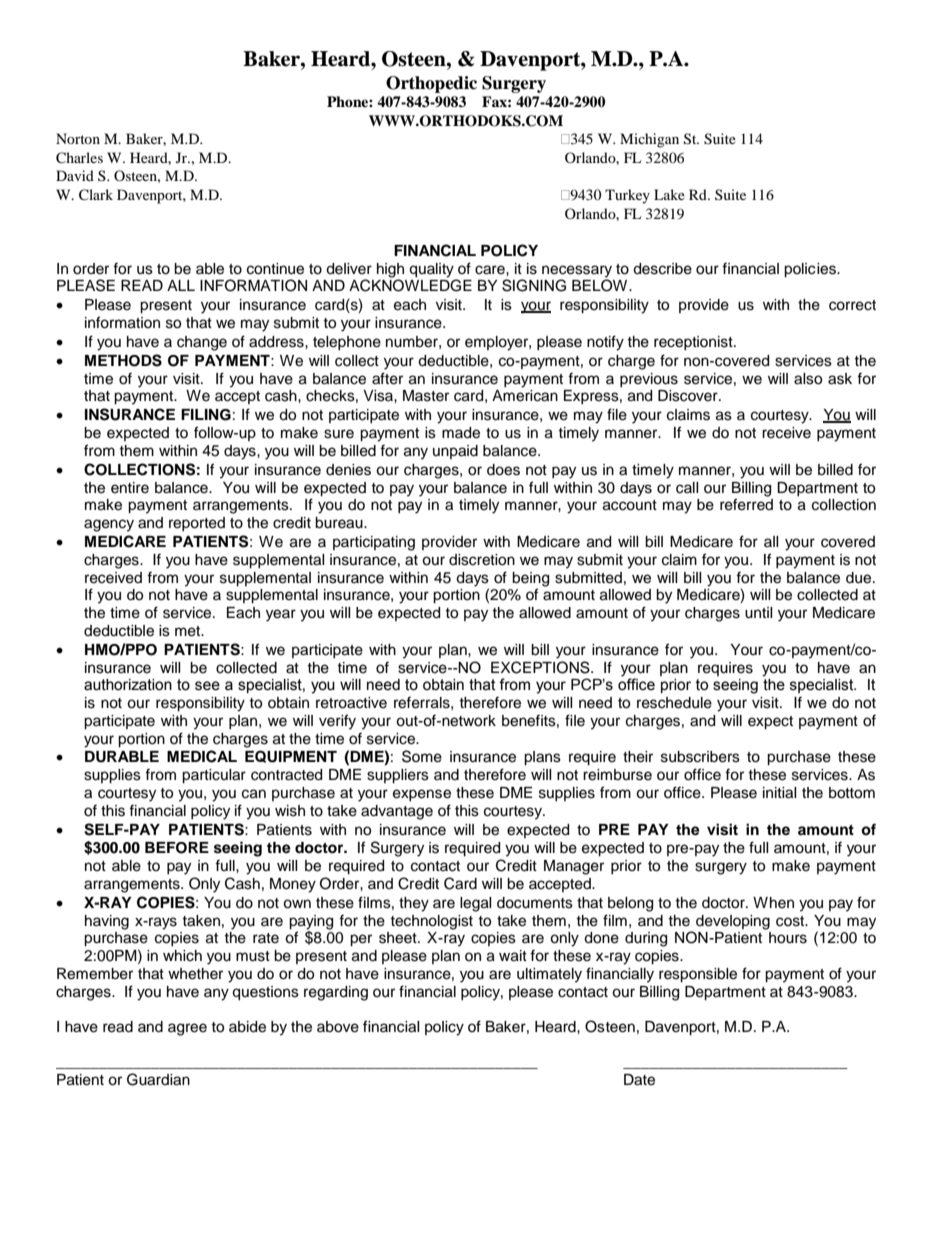 The image size is (952, 1233). Describe the element at coordinates (78, 138) in the image. I see `Norton` at that location.
